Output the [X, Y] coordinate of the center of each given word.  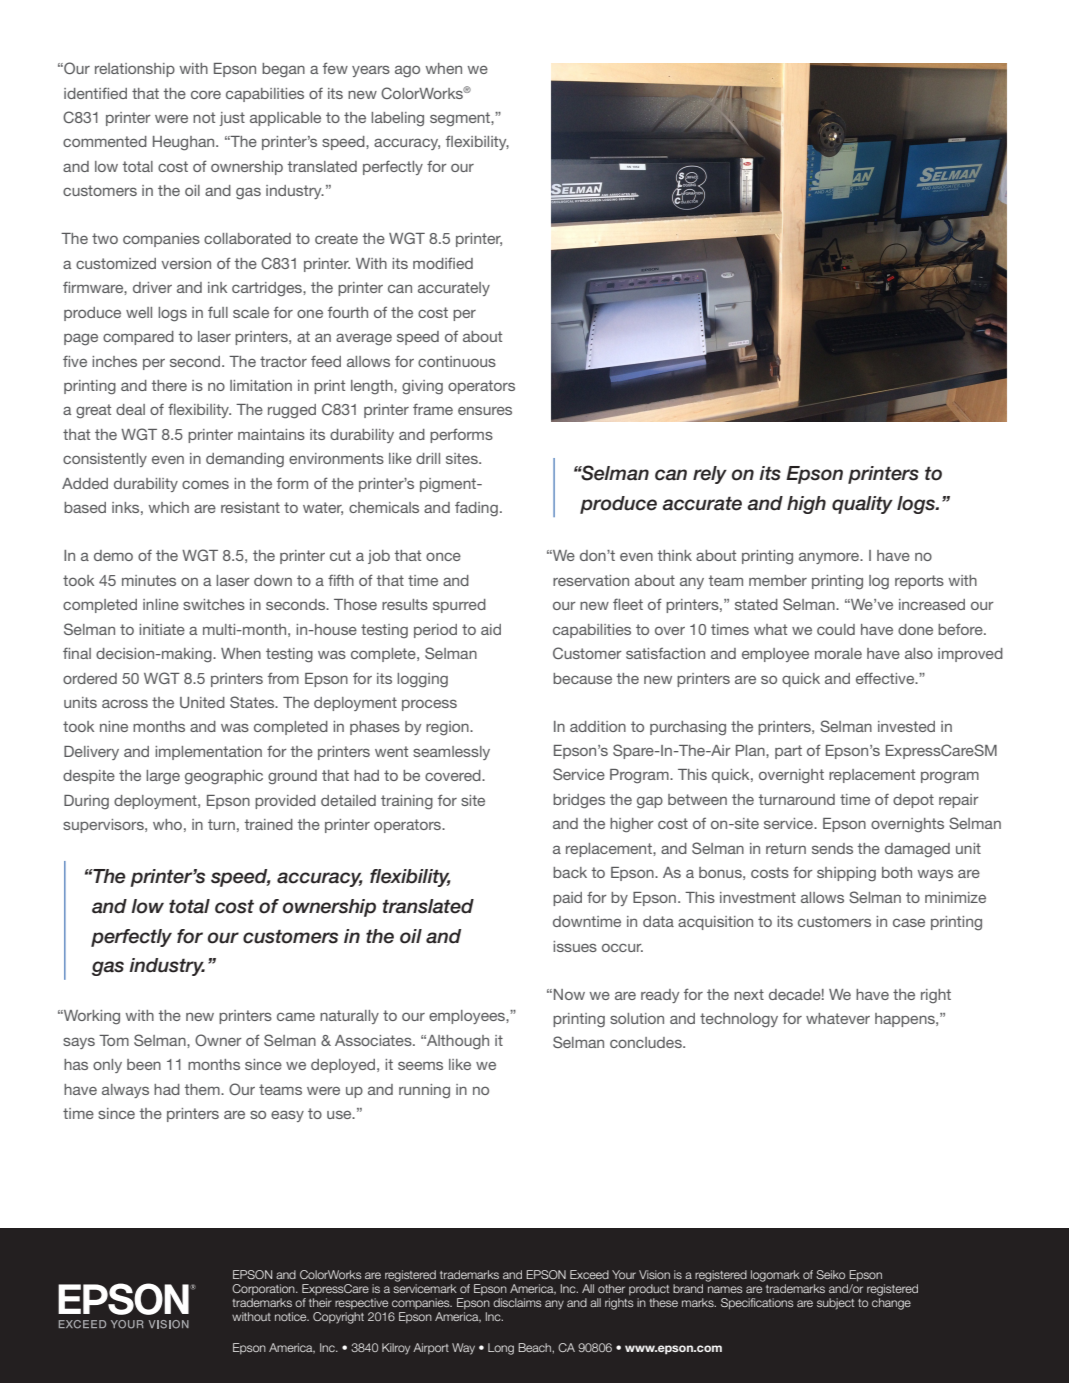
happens [906, 1020]
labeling [397, 119]
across [125, 703]
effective [886, 678]
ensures [485, 410]
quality [862, 505]
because [582, 678]
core [206, 94]
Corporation [264, 1289]
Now [569, 994]
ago [407, 71]
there [169, 385]
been [144, 1064]
